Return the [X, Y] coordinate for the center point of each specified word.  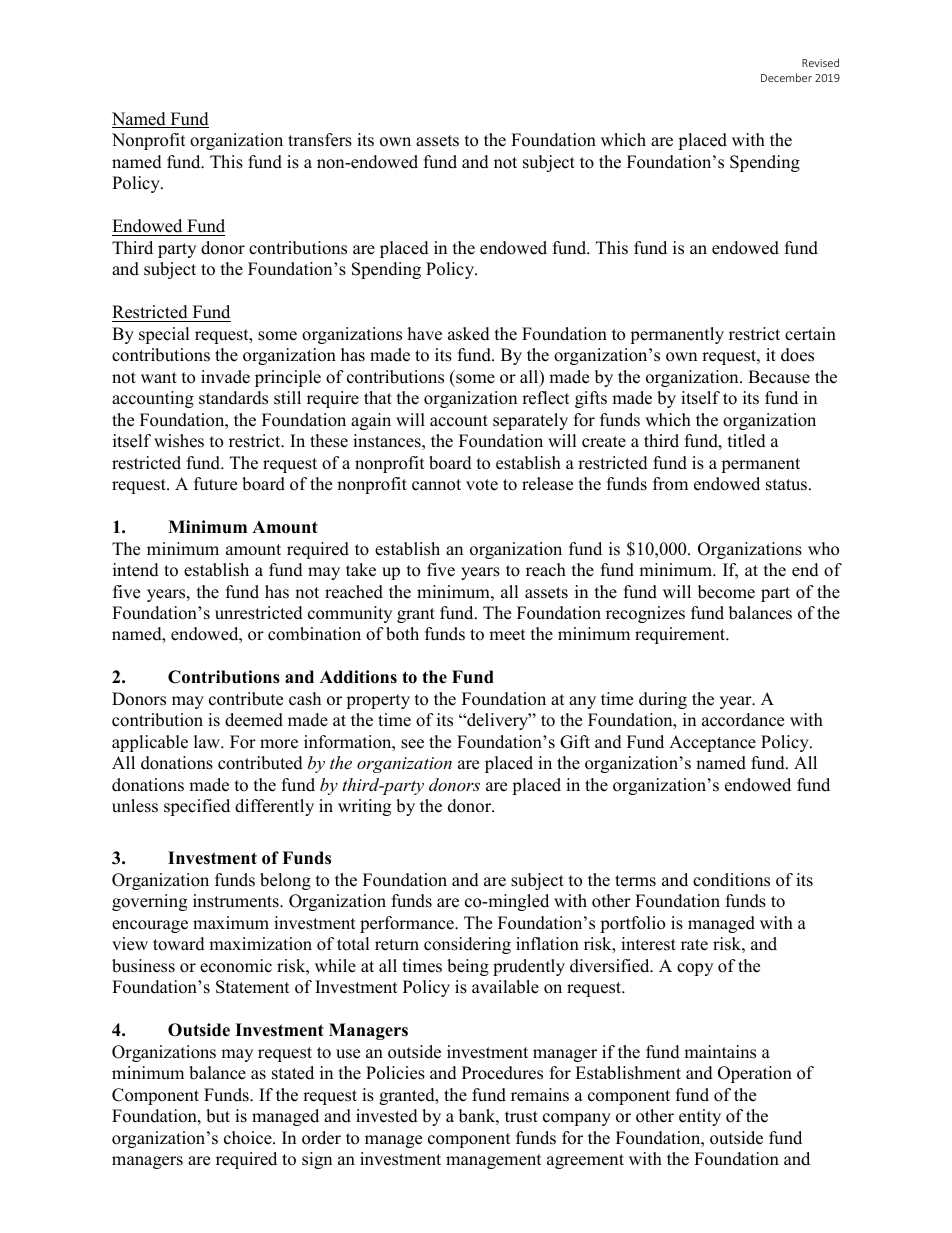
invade [225, 377]
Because [779, 377]
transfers [320, 140]
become [726, 592]
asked [469, 334]
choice [249, 1138]
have [425, 334]
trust [521, 1117]
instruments [237, 901]
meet [507, 635]
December [786, 77]
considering [467, 945]
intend [136, 570]
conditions [731, 880]
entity [700, 1117]
